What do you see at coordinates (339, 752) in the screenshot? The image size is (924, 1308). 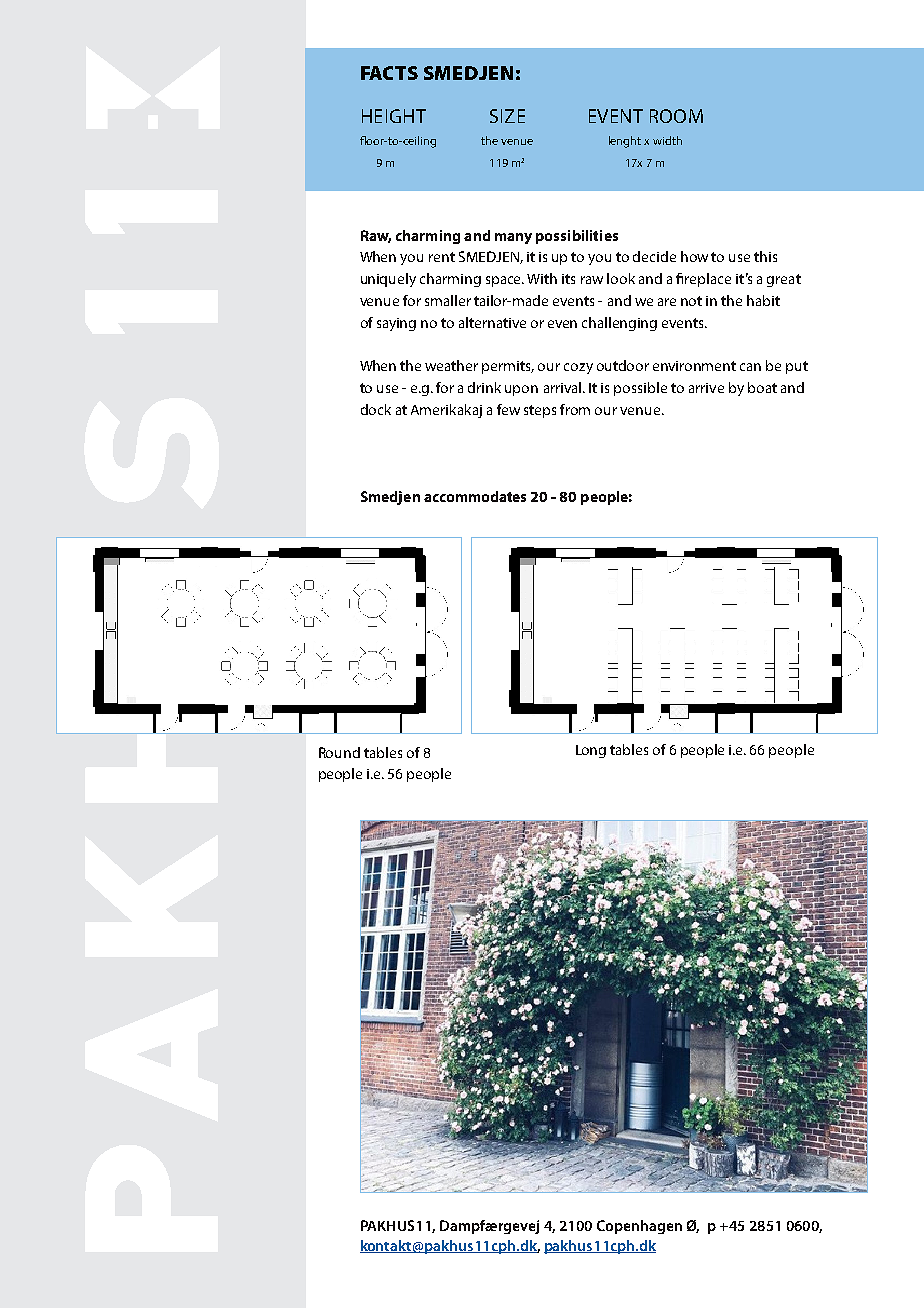 I see `Round` at bounding box center [339, 752].
